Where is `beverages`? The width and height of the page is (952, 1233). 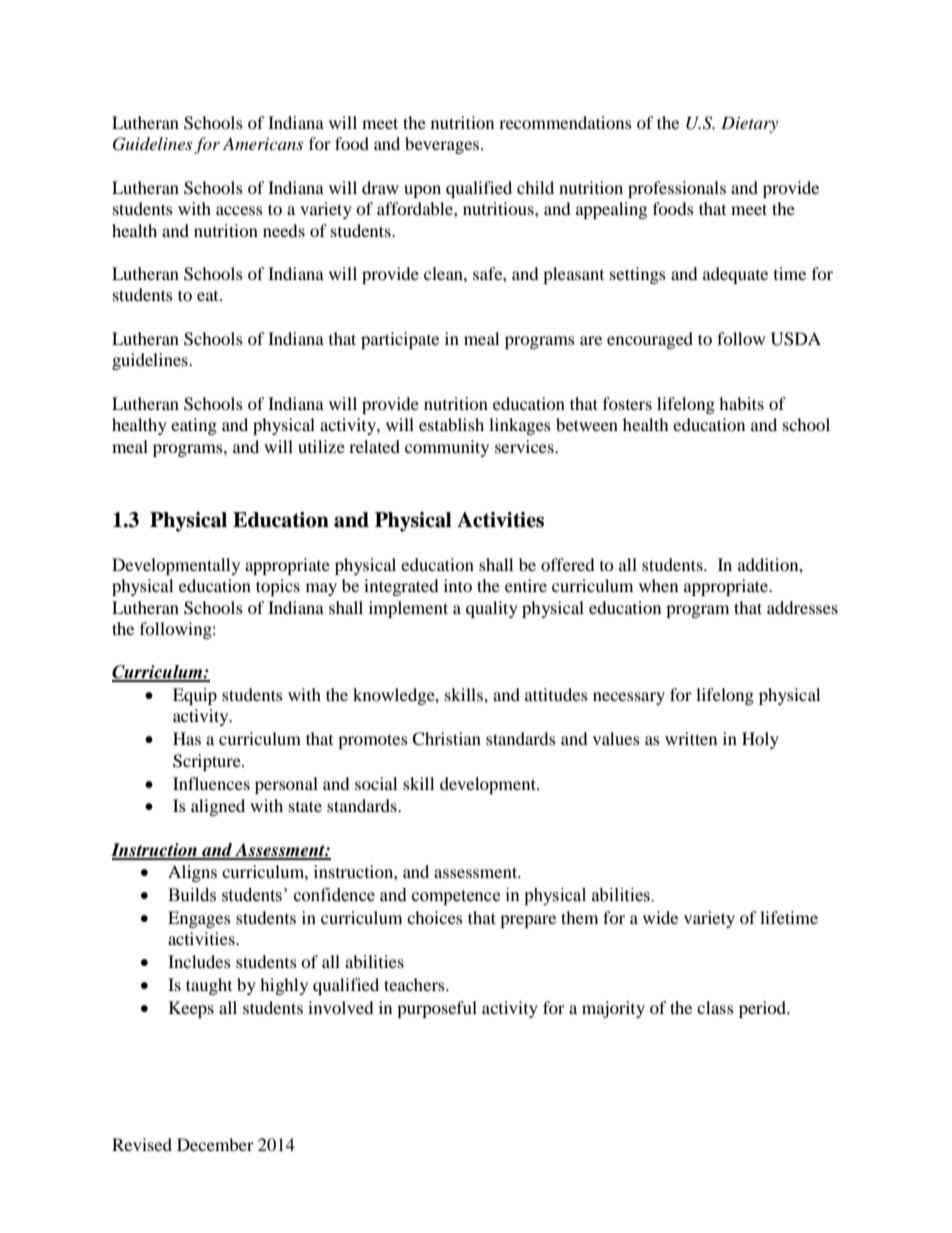
beverages is located at coordinates (443, 145).
